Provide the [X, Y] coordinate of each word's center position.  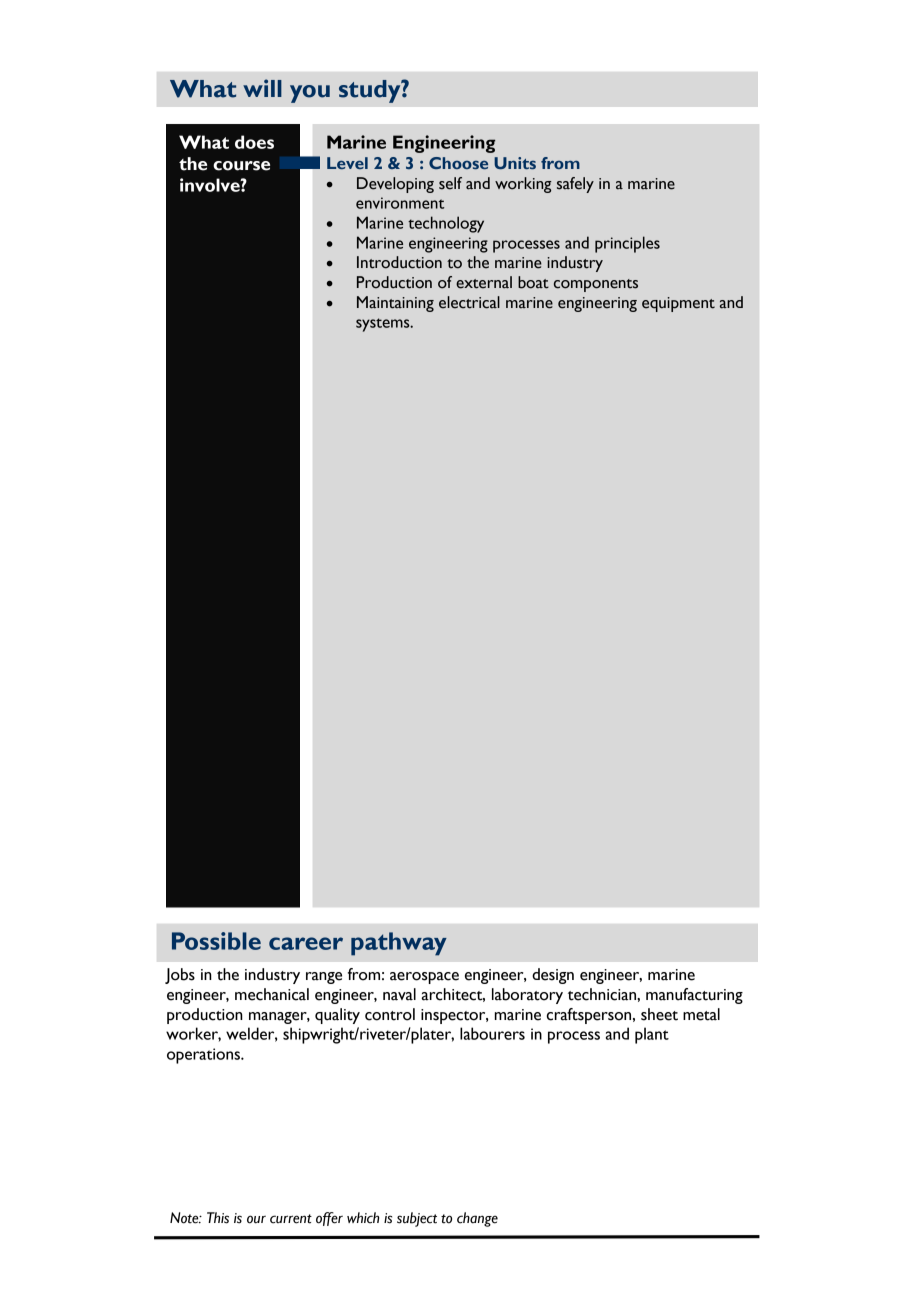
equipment [678, 304]
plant [652, 1035]
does [254, 142]
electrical [469, 302]
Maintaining [395, 304]
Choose [458, 163]
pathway [399, 944]
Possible [216, 941]
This [218, 1218]
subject [417, 1219]
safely [575, 185]
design [553, 976]
